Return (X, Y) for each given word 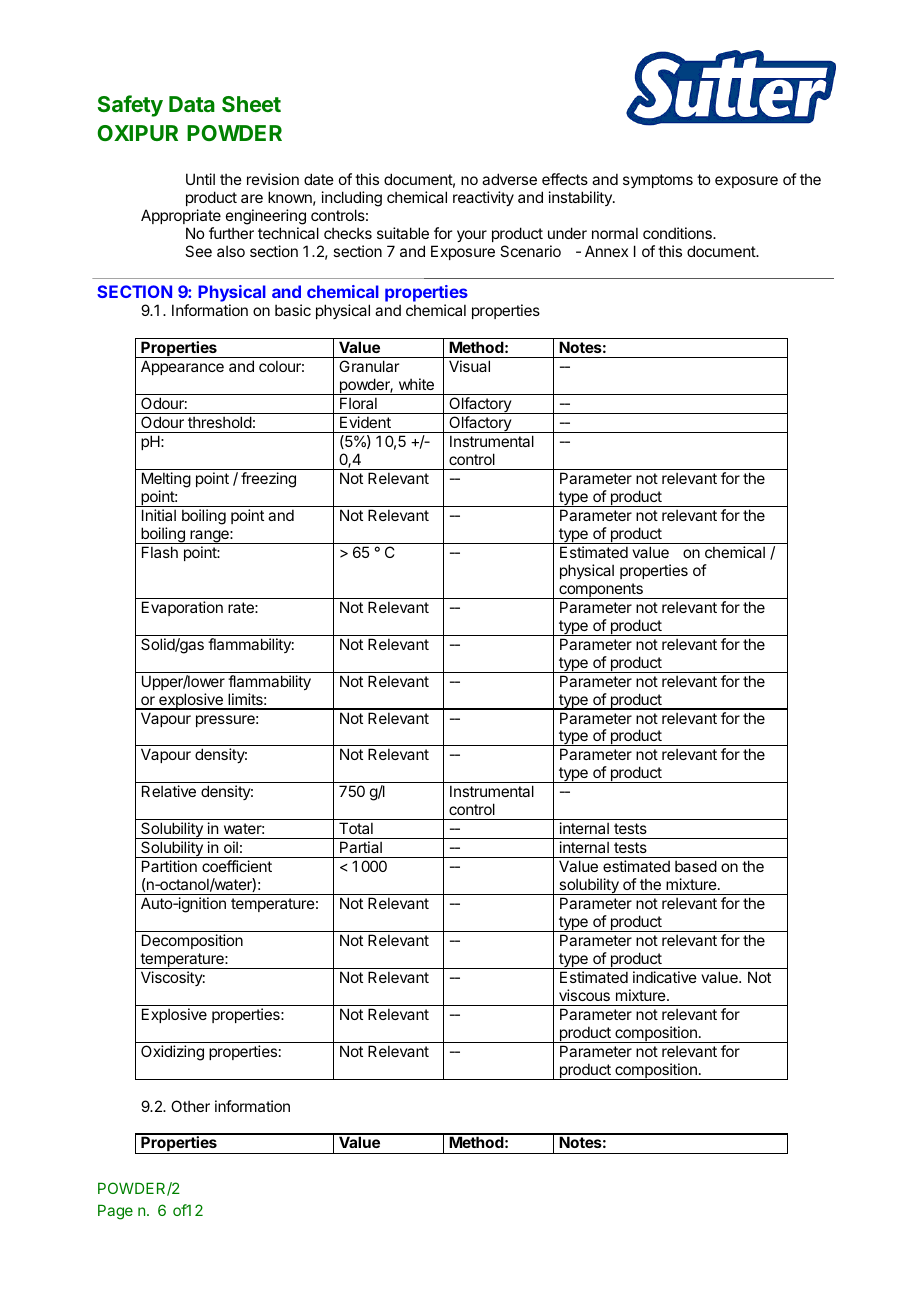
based (696, 866)
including (352, 200)
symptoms (658, 181)
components (601, 591)
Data (192, 104)
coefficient (237, 866)
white (416, 384)
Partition (169, 866)
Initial (159, 515)
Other (190, 1106)
